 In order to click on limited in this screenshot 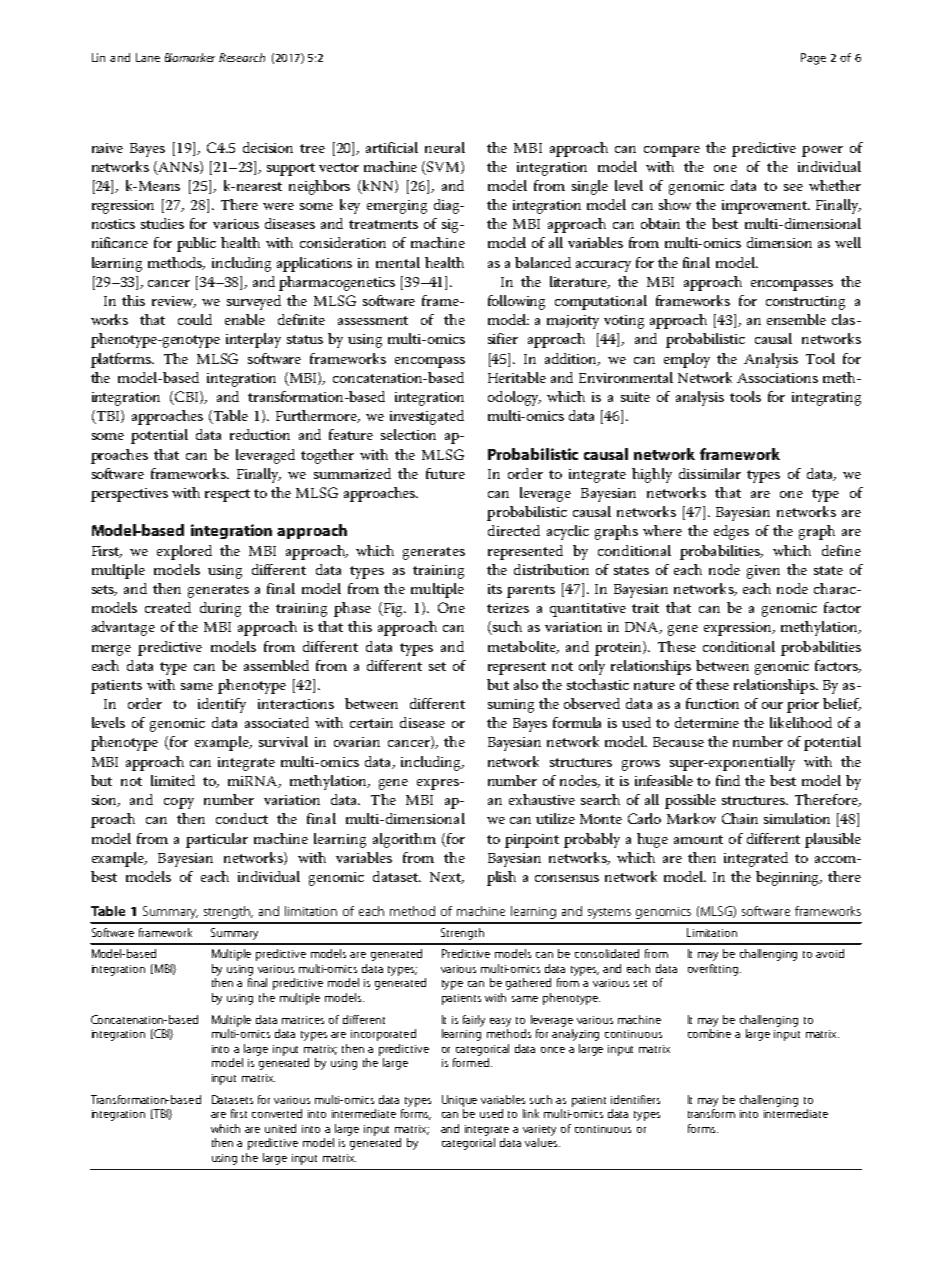, I will do `click(173, 780)`.
